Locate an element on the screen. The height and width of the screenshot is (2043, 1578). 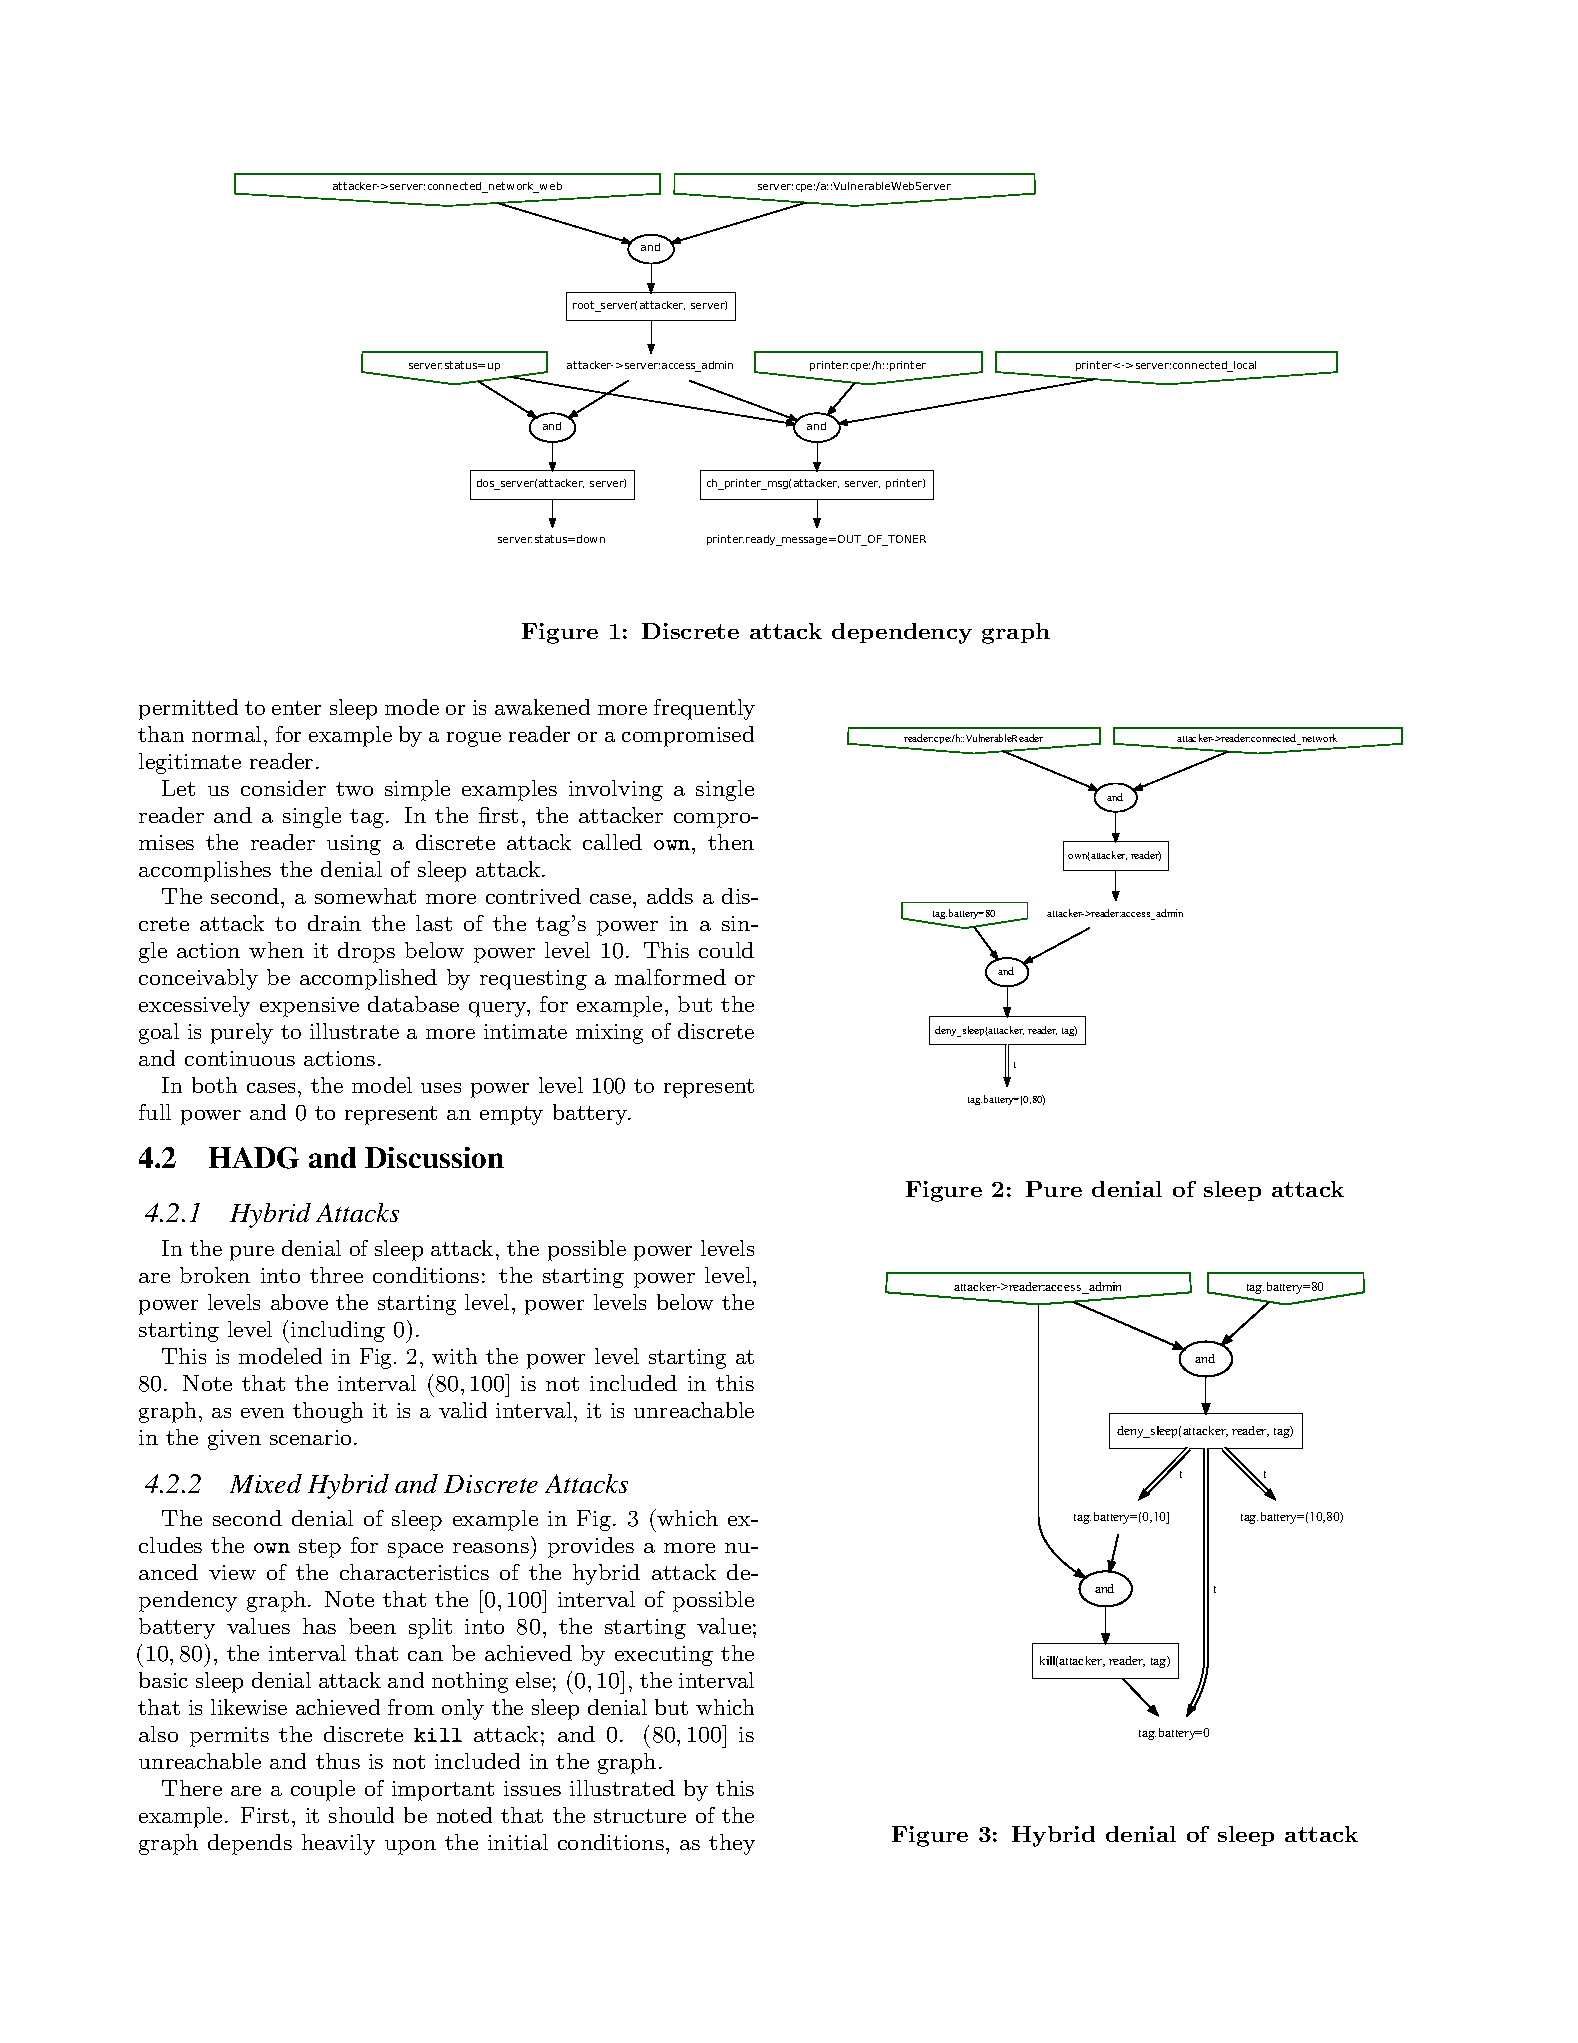
frequently is located at coordinates (704, 709).
